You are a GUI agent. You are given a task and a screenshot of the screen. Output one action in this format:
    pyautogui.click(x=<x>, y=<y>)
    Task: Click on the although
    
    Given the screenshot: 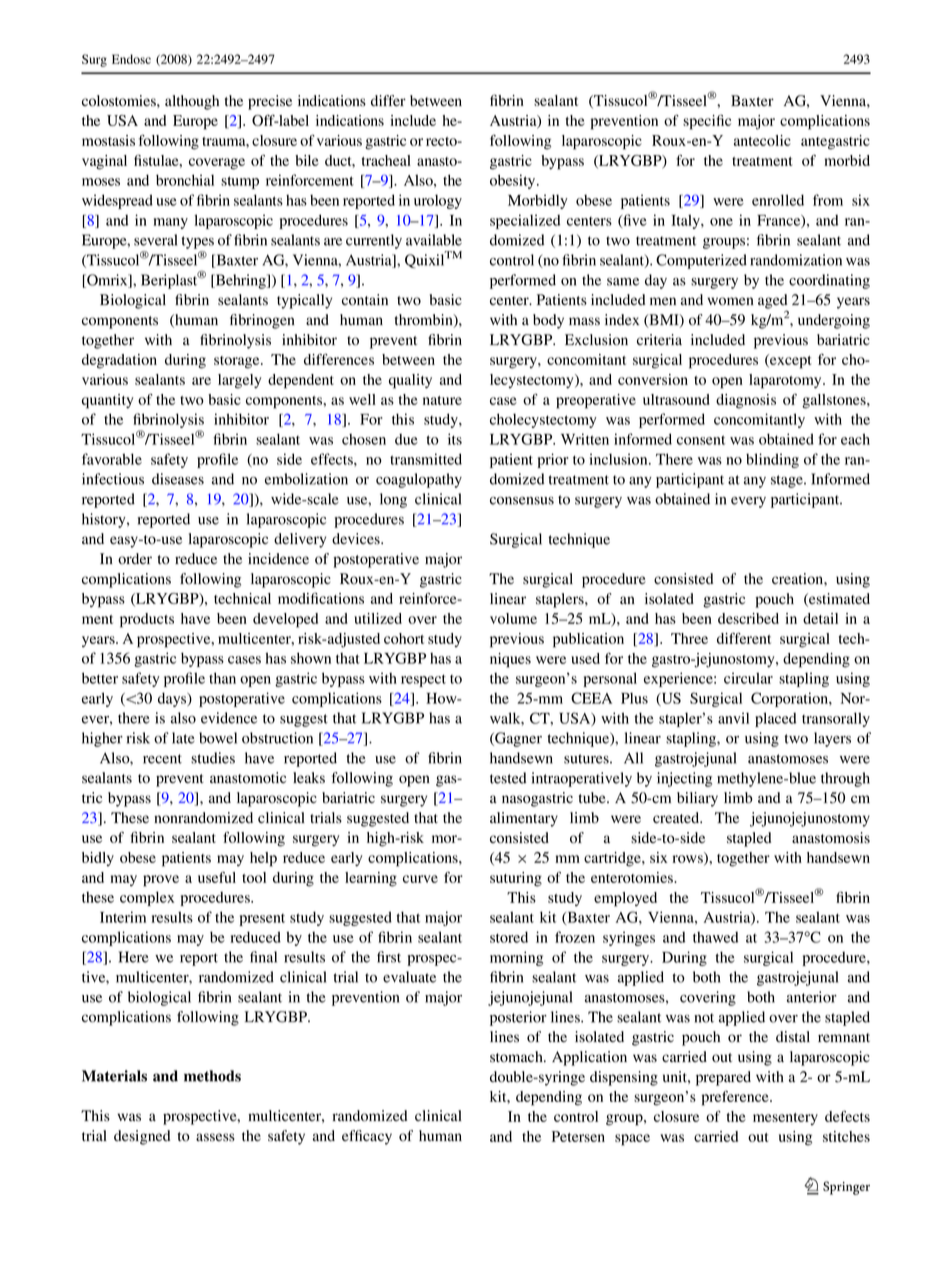 What is the action you would take?
    pyautogui.click(x=192, y=102)
